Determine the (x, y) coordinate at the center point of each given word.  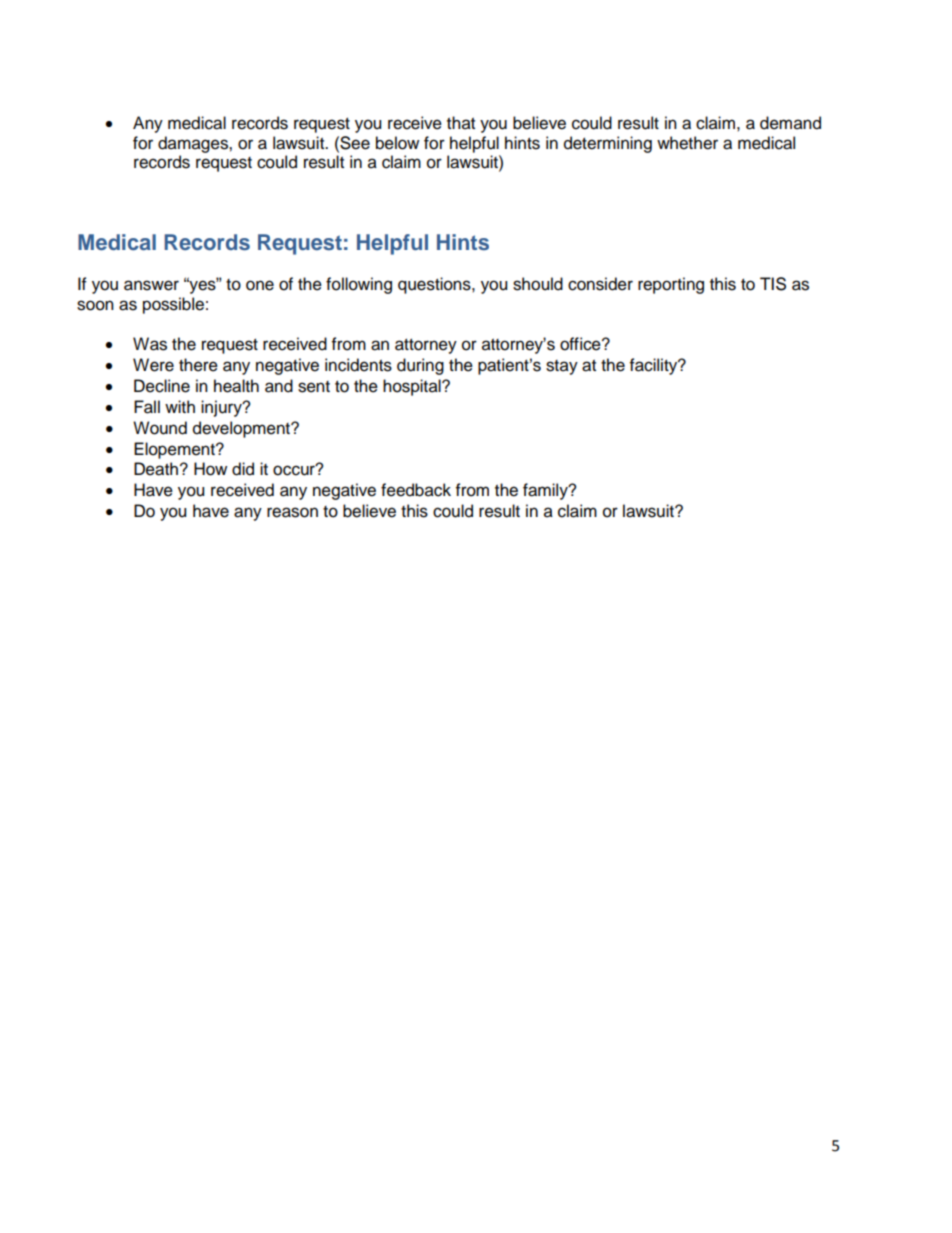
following (359, 285)
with (180, 406)
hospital (413, 387)
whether (687, 143)
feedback (416, 490)
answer (151, 285)
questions (435, 285)
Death (156, 469)
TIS (773, 284)
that (461, 123)
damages (194, 144)
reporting (671, 285)
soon (95, 305)
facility (655, 366)
